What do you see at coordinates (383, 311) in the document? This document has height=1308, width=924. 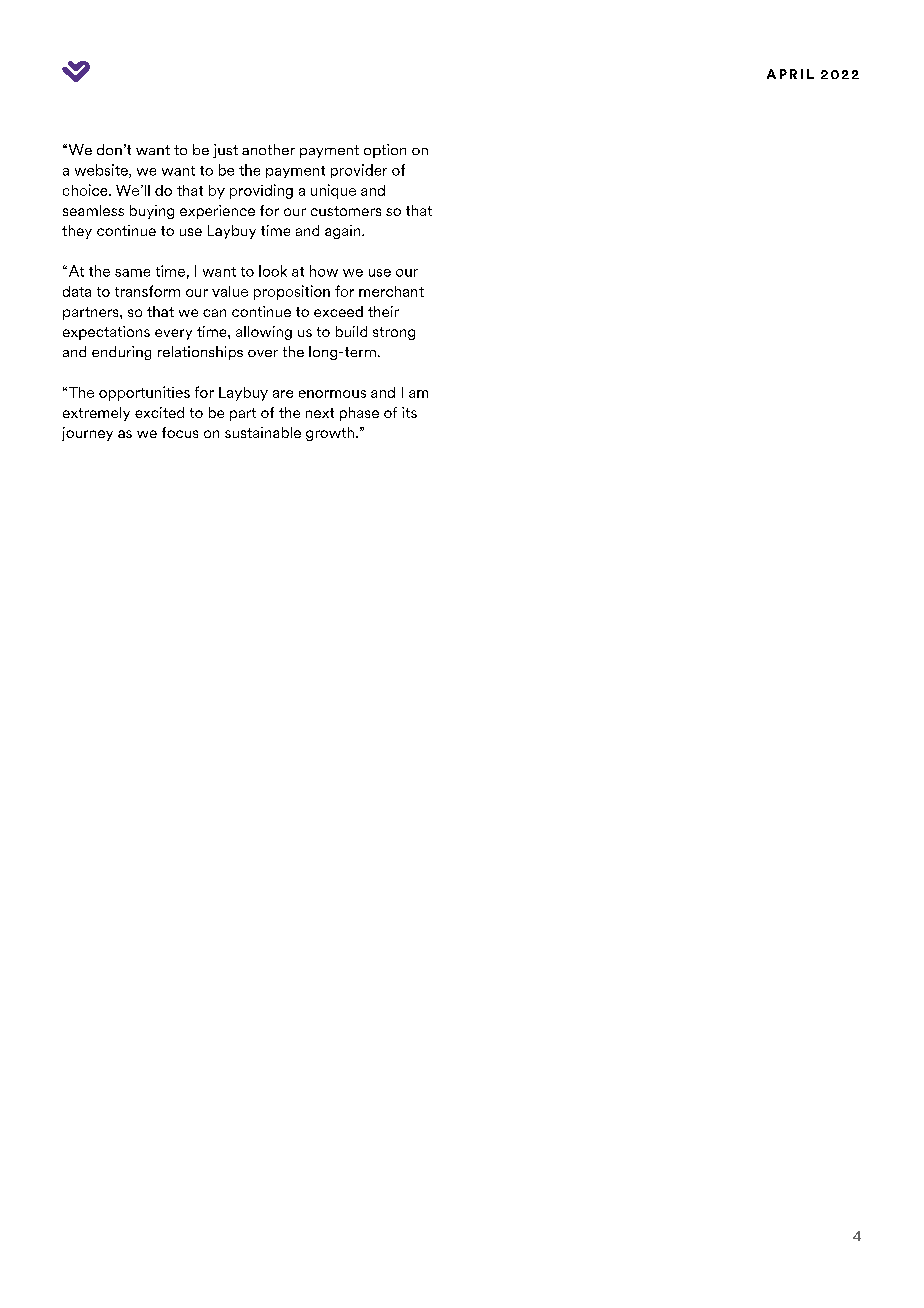 I see `their` at bounding box center [383, 311].
